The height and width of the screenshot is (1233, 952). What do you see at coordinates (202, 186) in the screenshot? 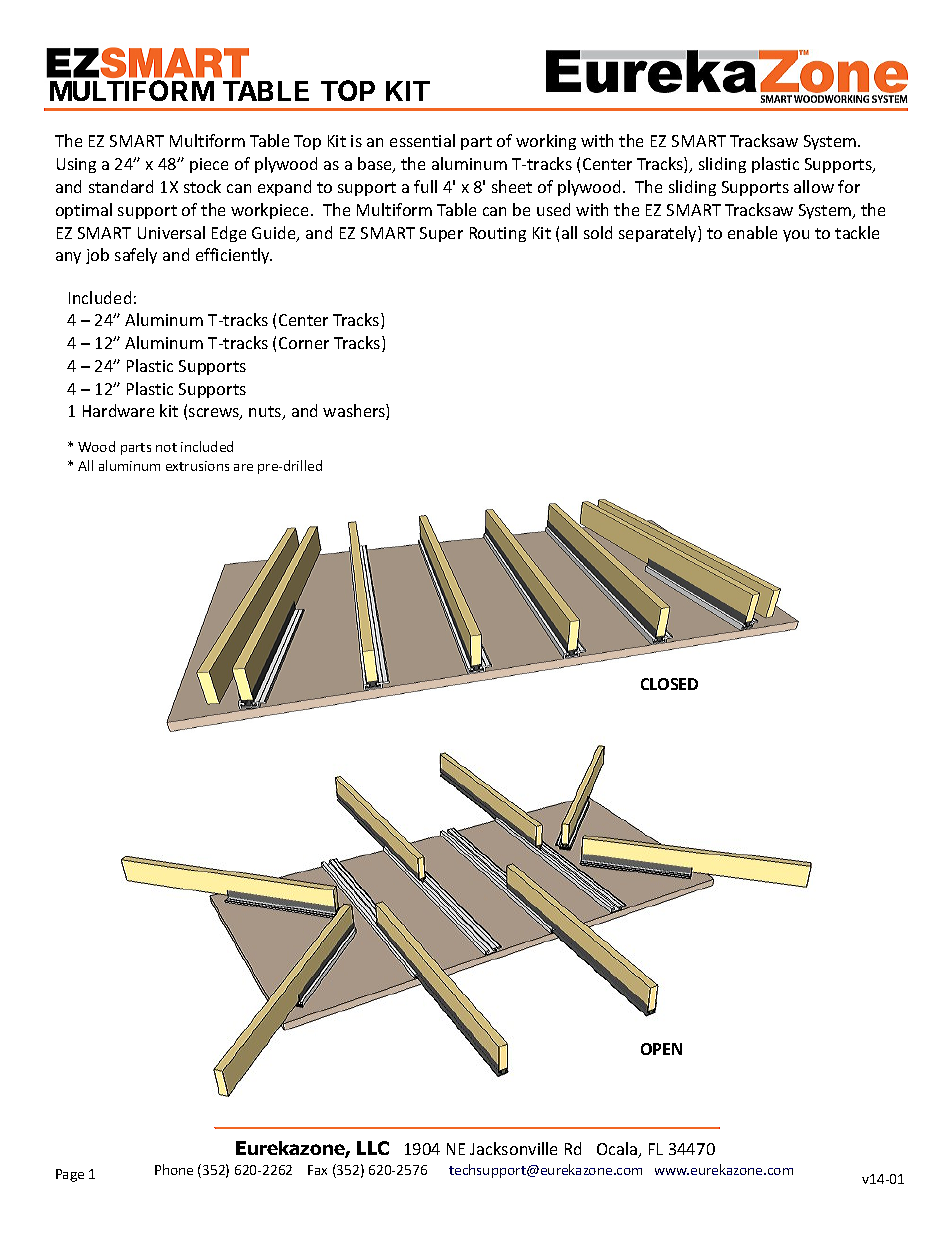
I see `stock` at bounding box center [202, 186].
